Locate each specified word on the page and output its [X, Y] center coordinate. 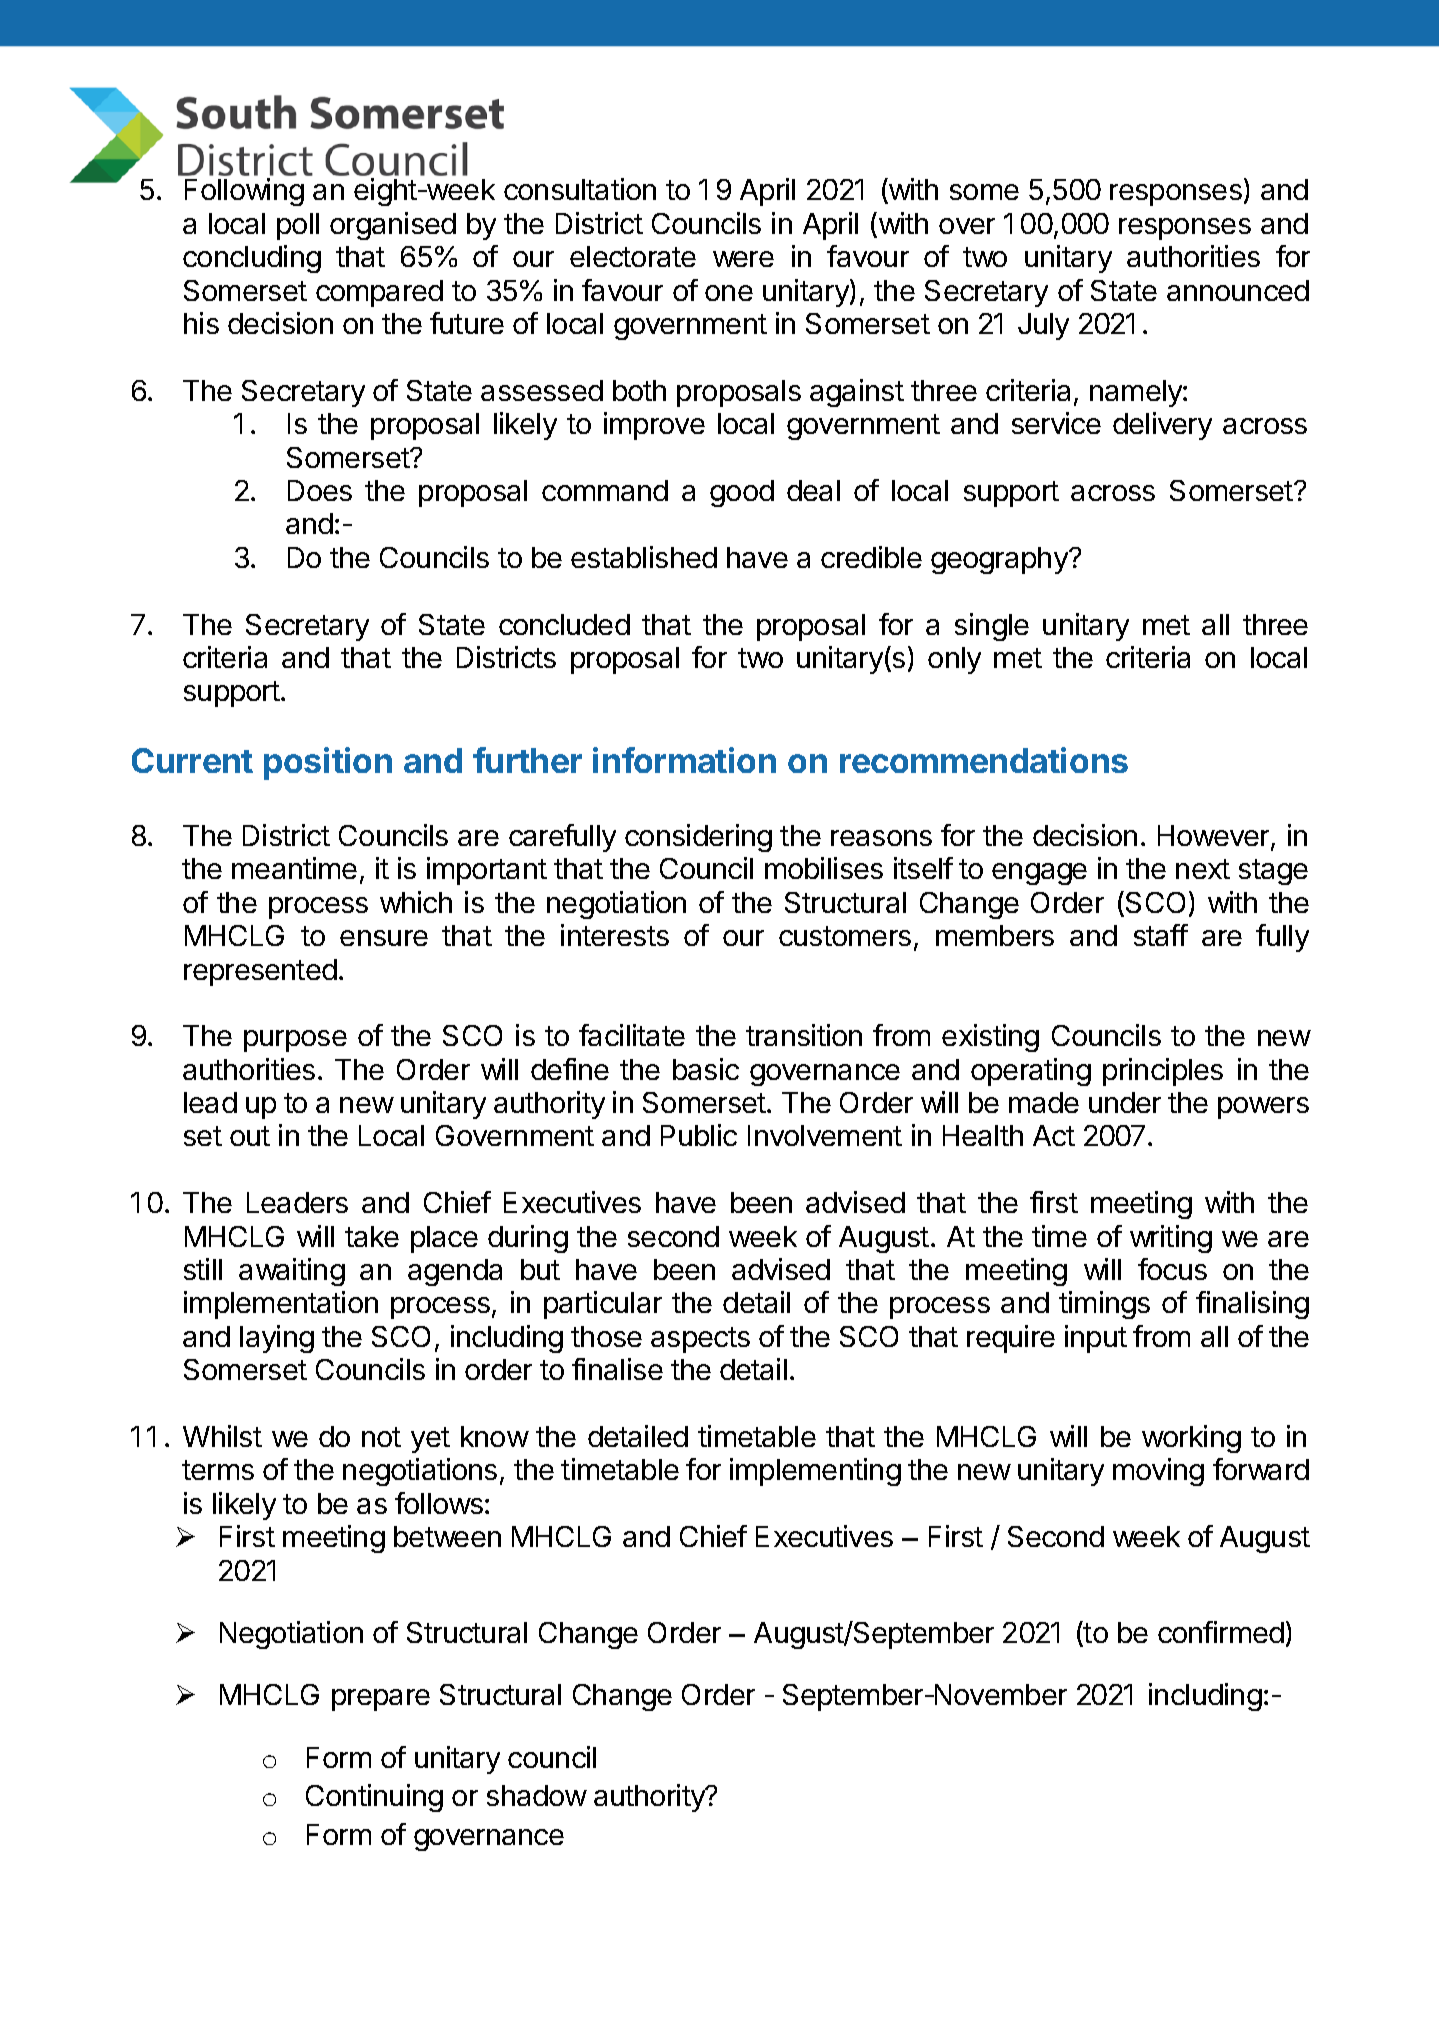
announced [1238, 290]
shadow [537, 1795]
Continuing [374, 1798]
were [743, 259]
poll [298, 226]
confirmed [1221, 1632]
